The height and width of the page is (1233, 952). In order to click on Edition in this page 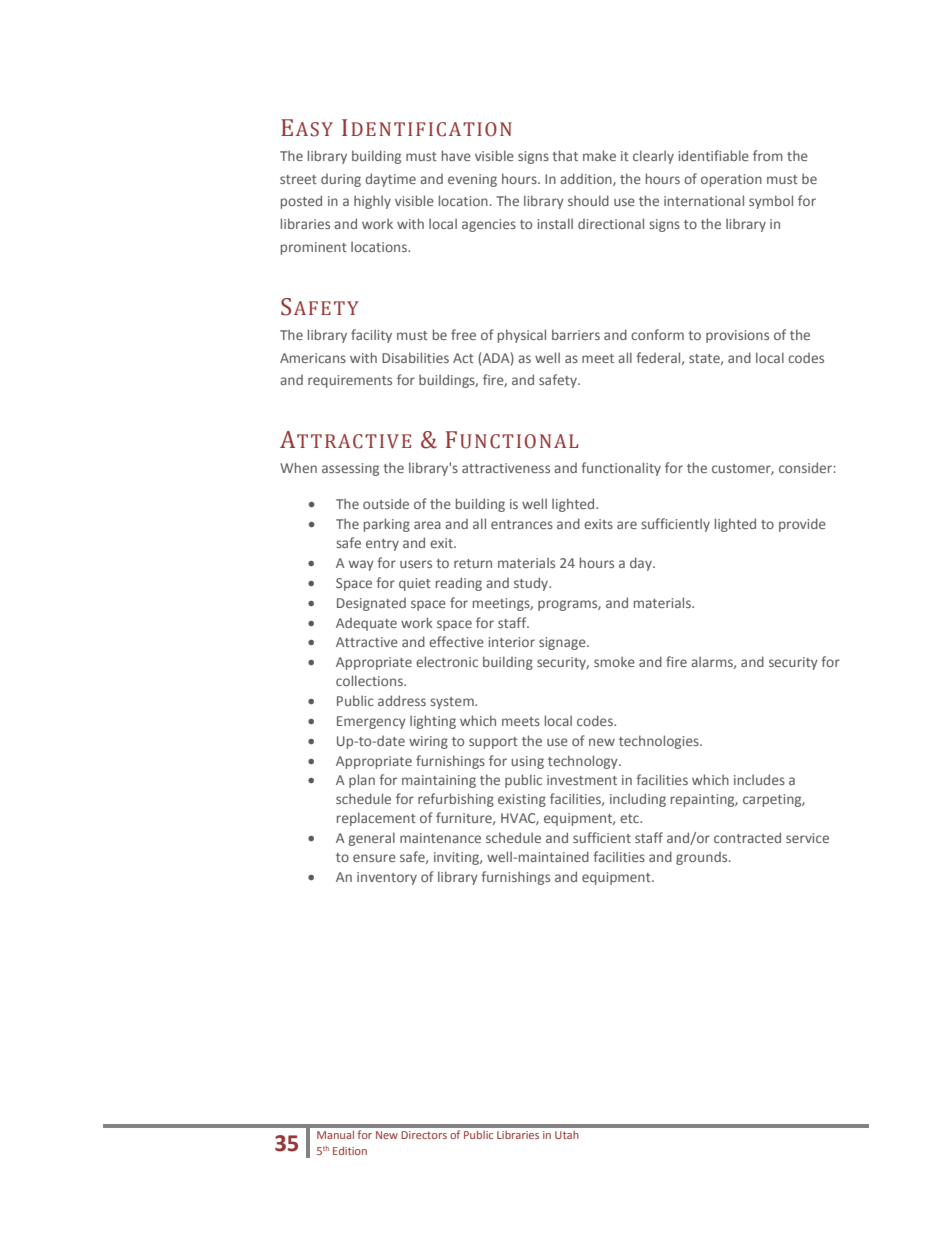, I will do `click(350, 1150)`.
